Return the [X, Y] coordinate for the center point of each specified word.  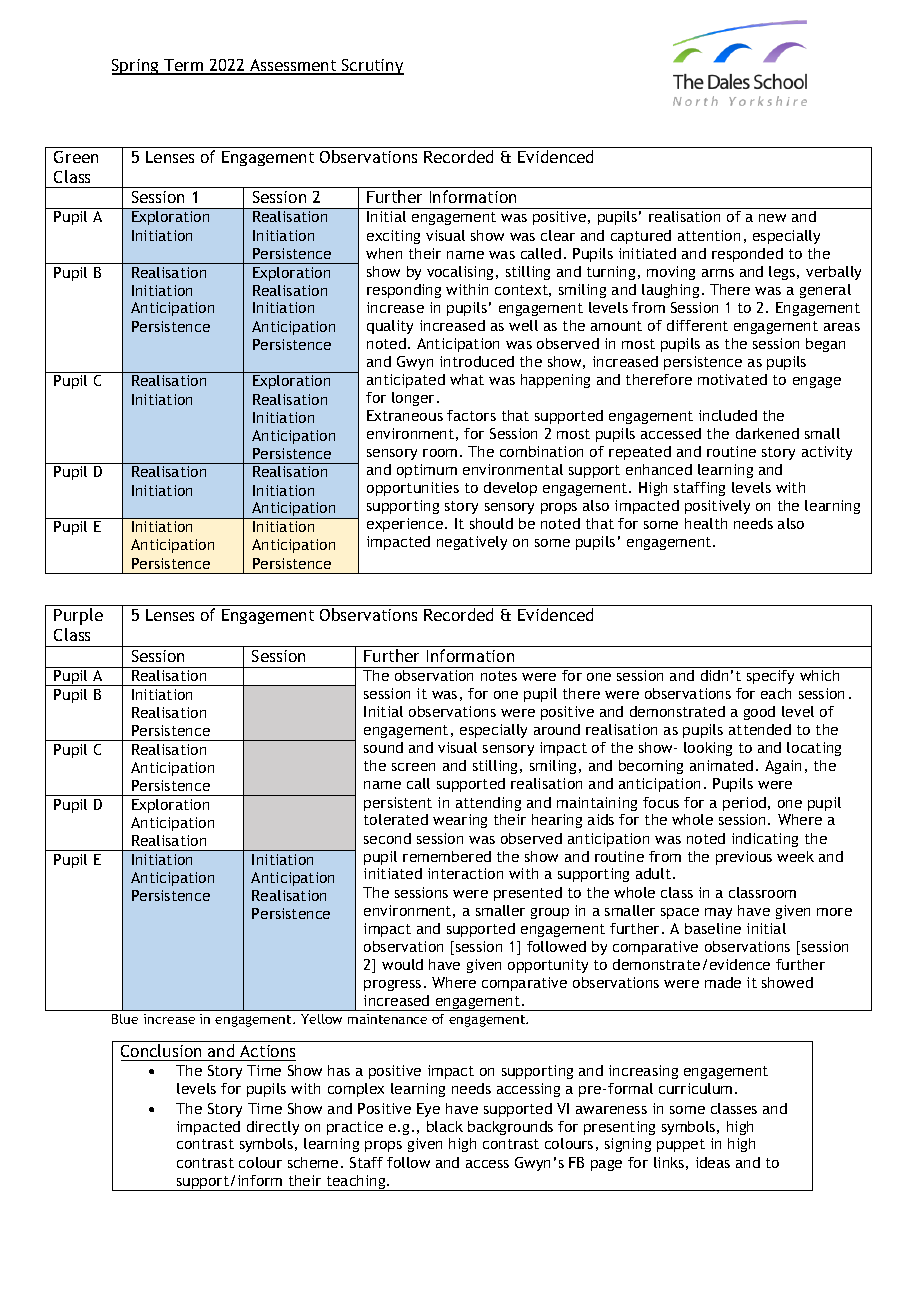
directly [273, 1128]
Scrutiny [372, 67]
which [819, 675]
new [772, 218]
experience [406, 525]
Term [184, 66]
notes [499, 676]
